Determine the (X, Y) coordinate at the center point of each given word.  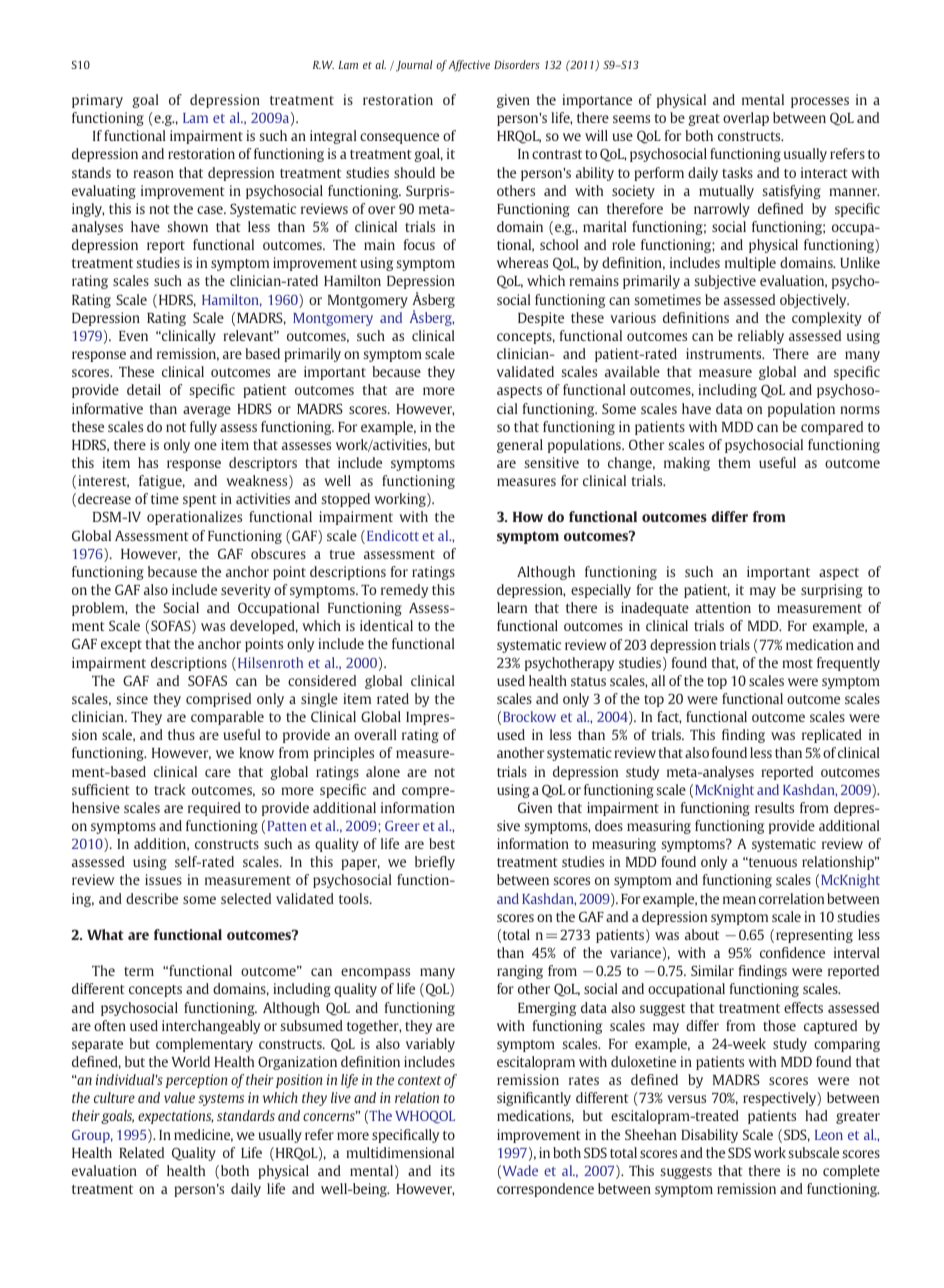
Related (141, 1152)
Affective (469, 66)
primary (97, 101)
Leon (829, 1135)
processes (820, 102)
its (447, 1170)
